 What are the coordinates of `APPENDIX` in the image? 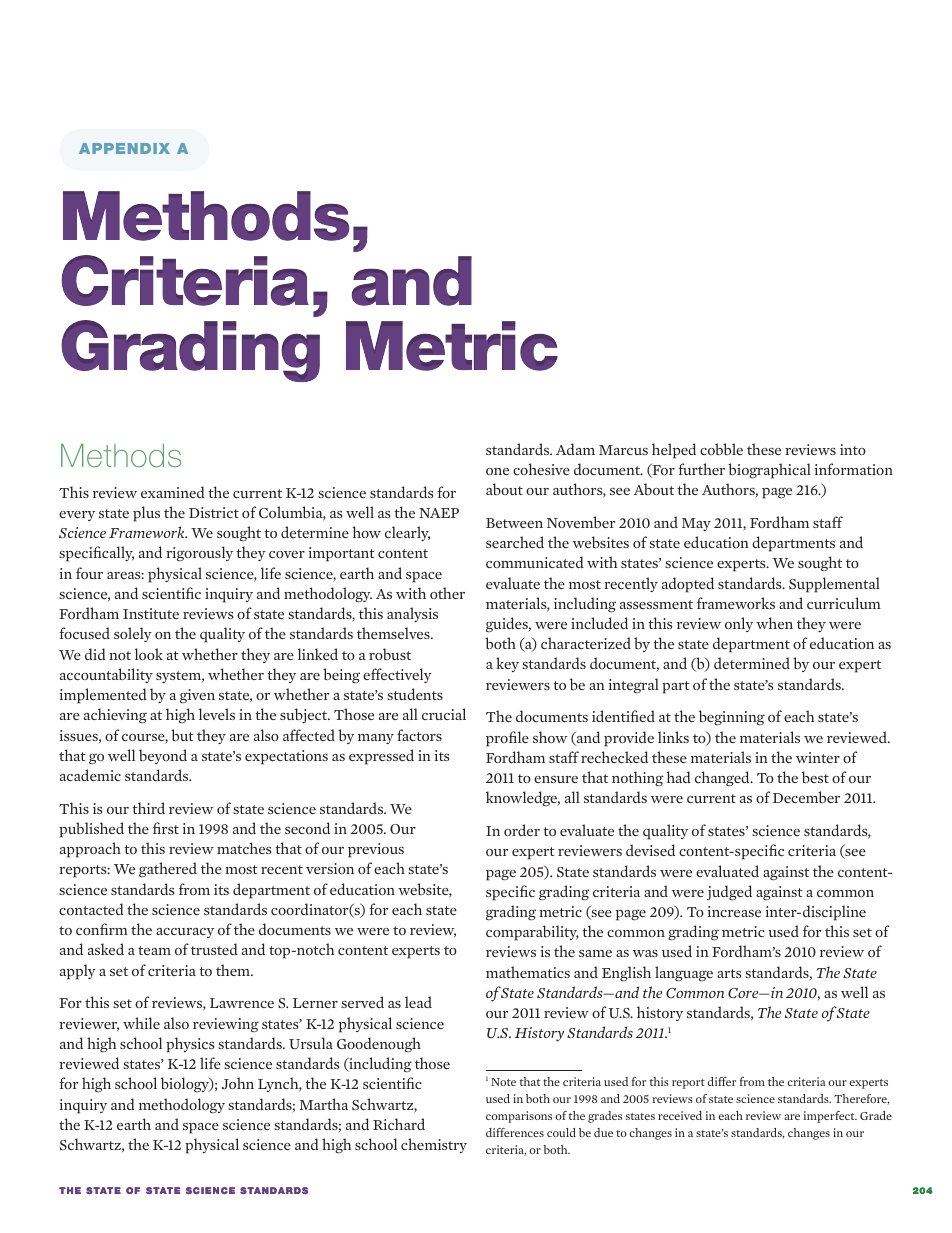 It's located at (124, 148).
